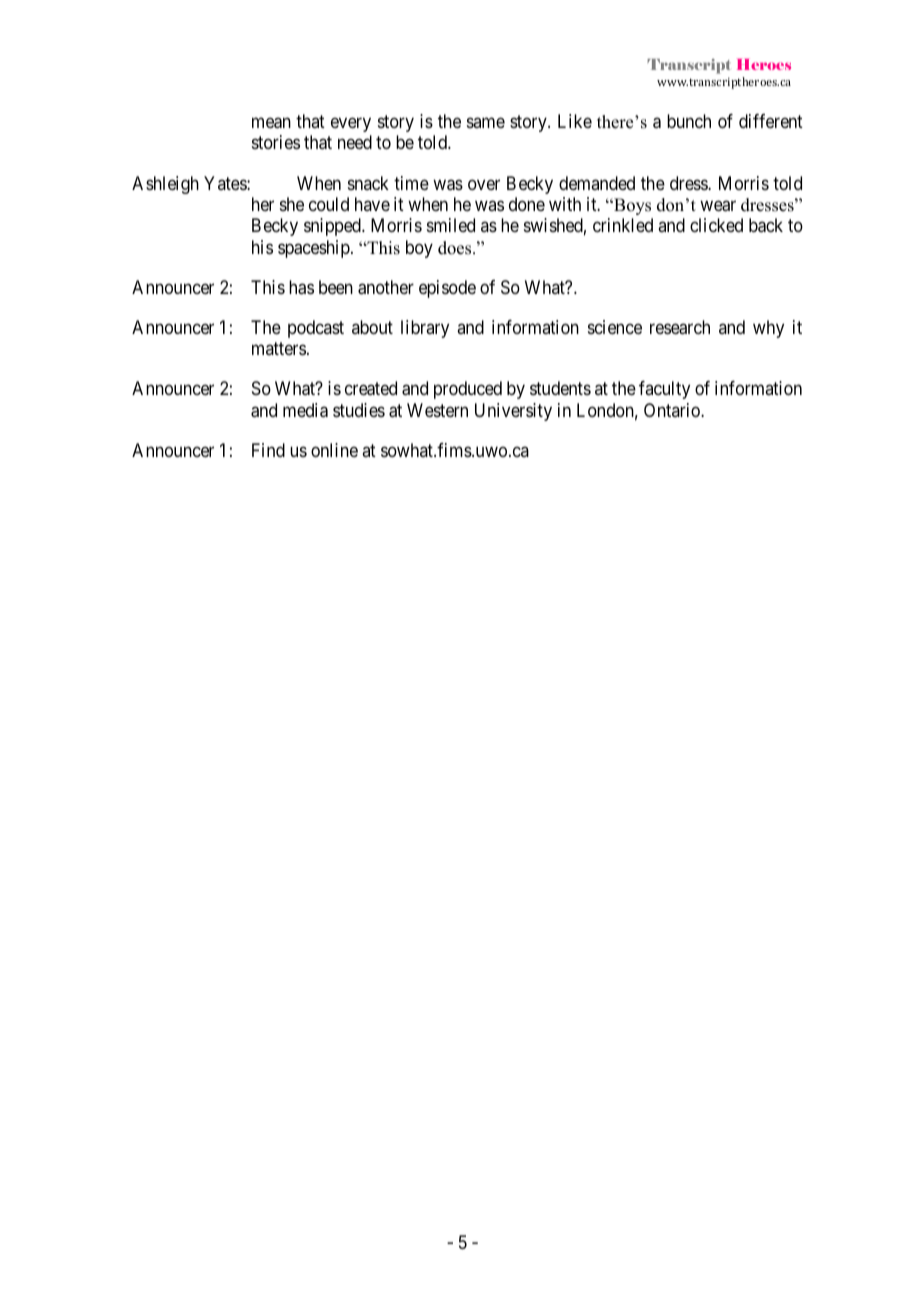  Describe the element at coordinates (301, 287) in the screenshot. I see `has` at that location.
